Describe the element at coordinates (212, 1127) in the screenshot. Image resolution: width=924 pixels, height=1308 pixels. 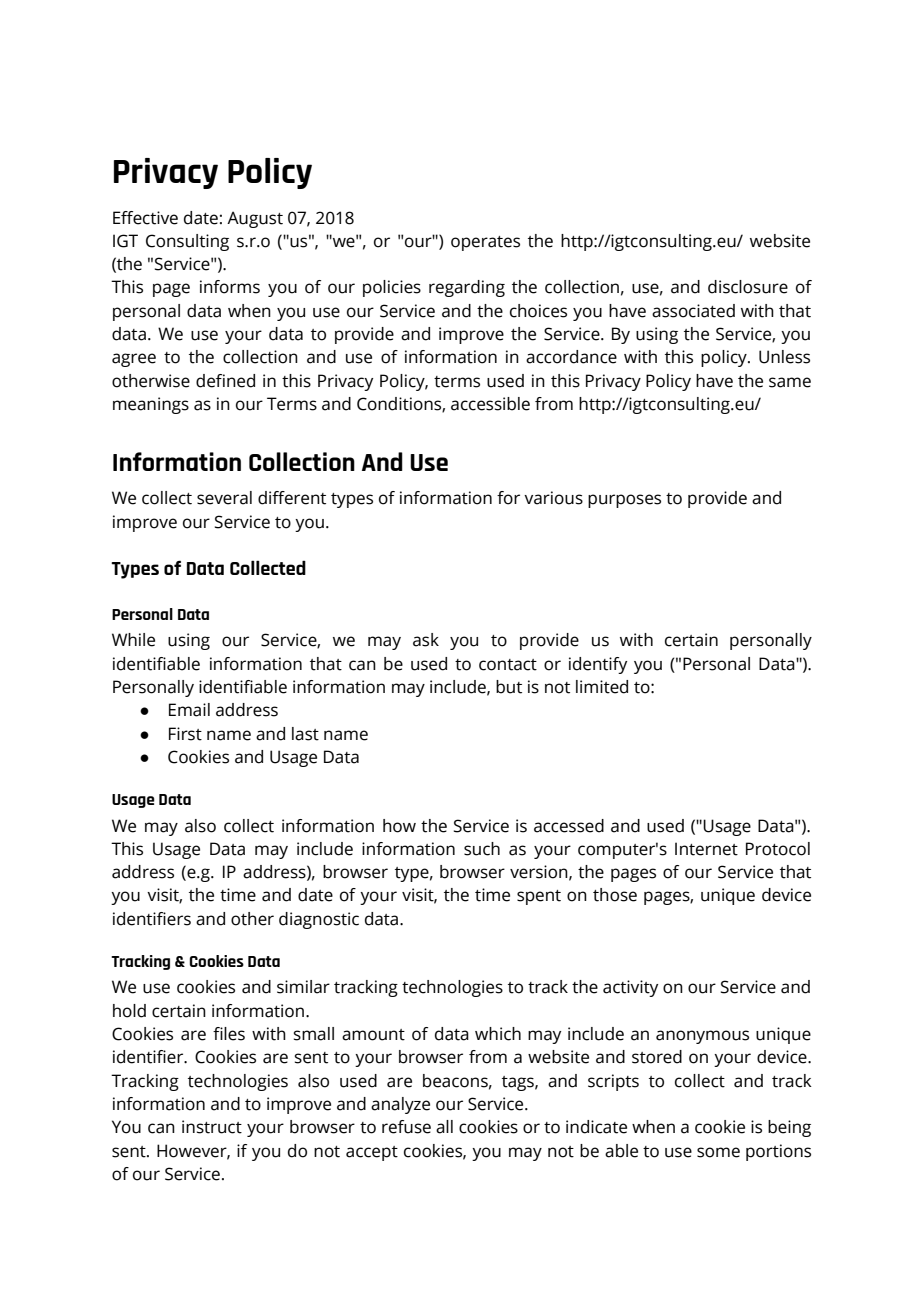
I see `instruct` at that location.
